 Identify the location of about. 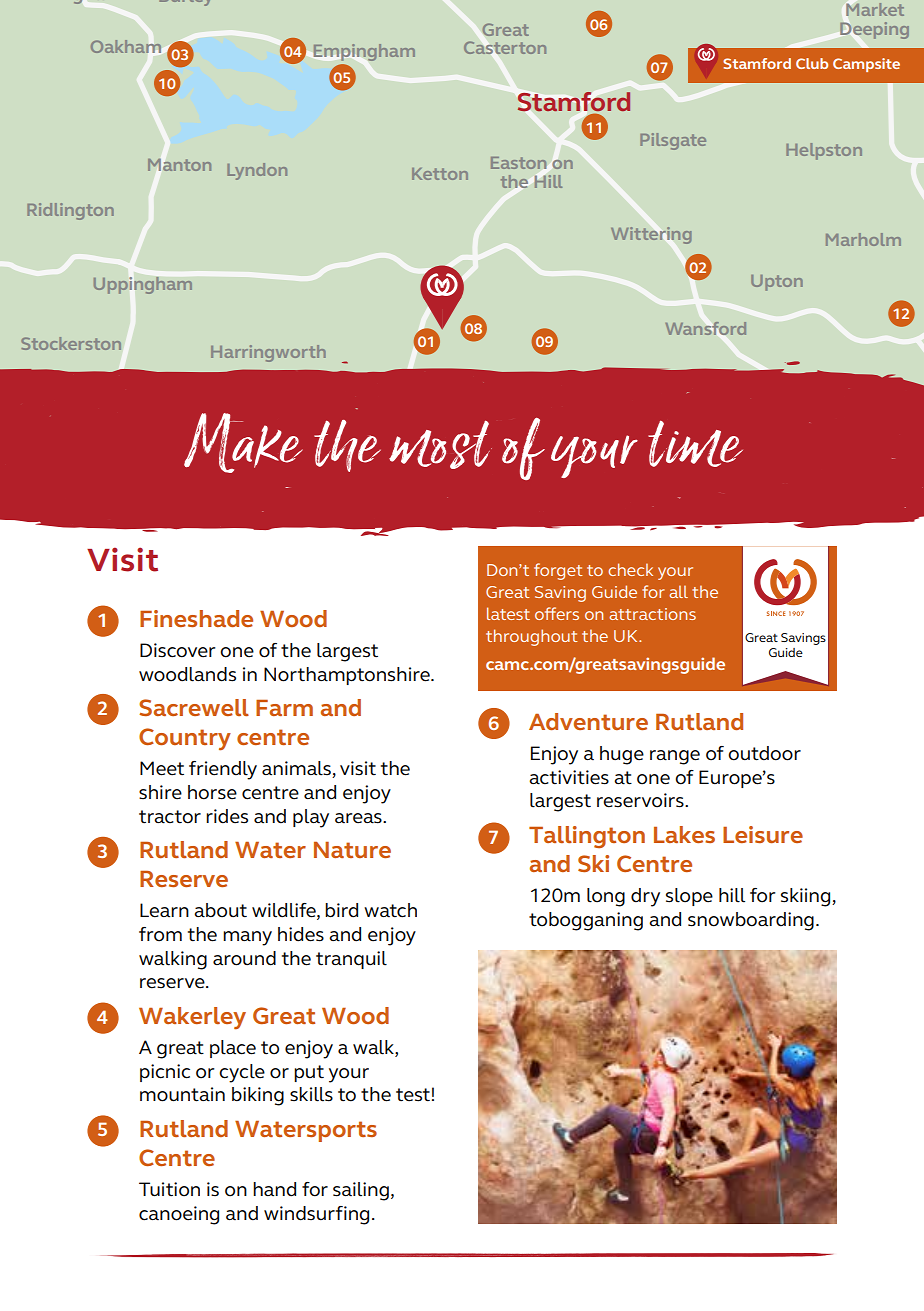
(220, 910).
